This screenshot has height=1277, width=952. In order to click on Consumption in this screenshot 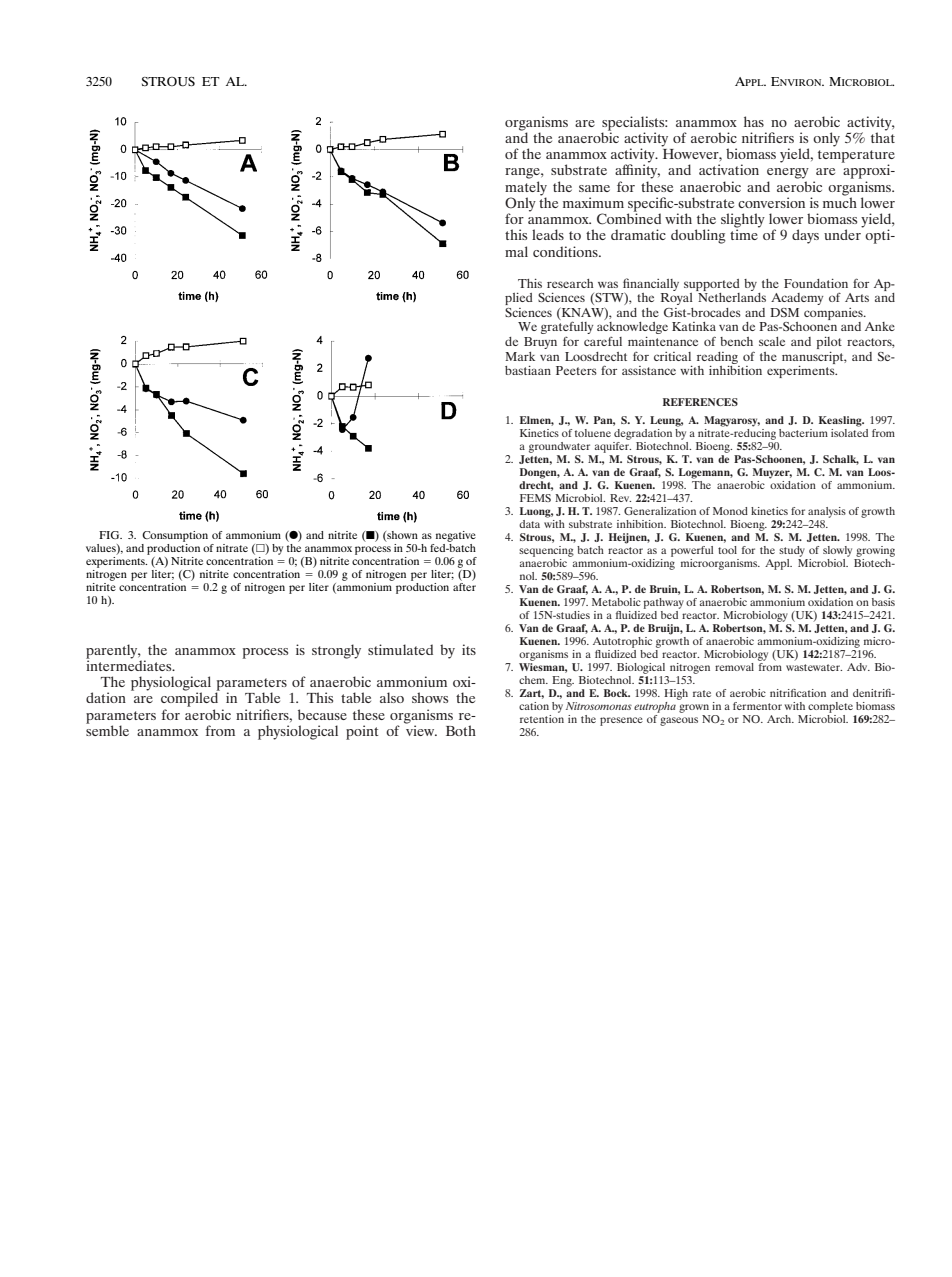, I will do `click(174, 538)`.
